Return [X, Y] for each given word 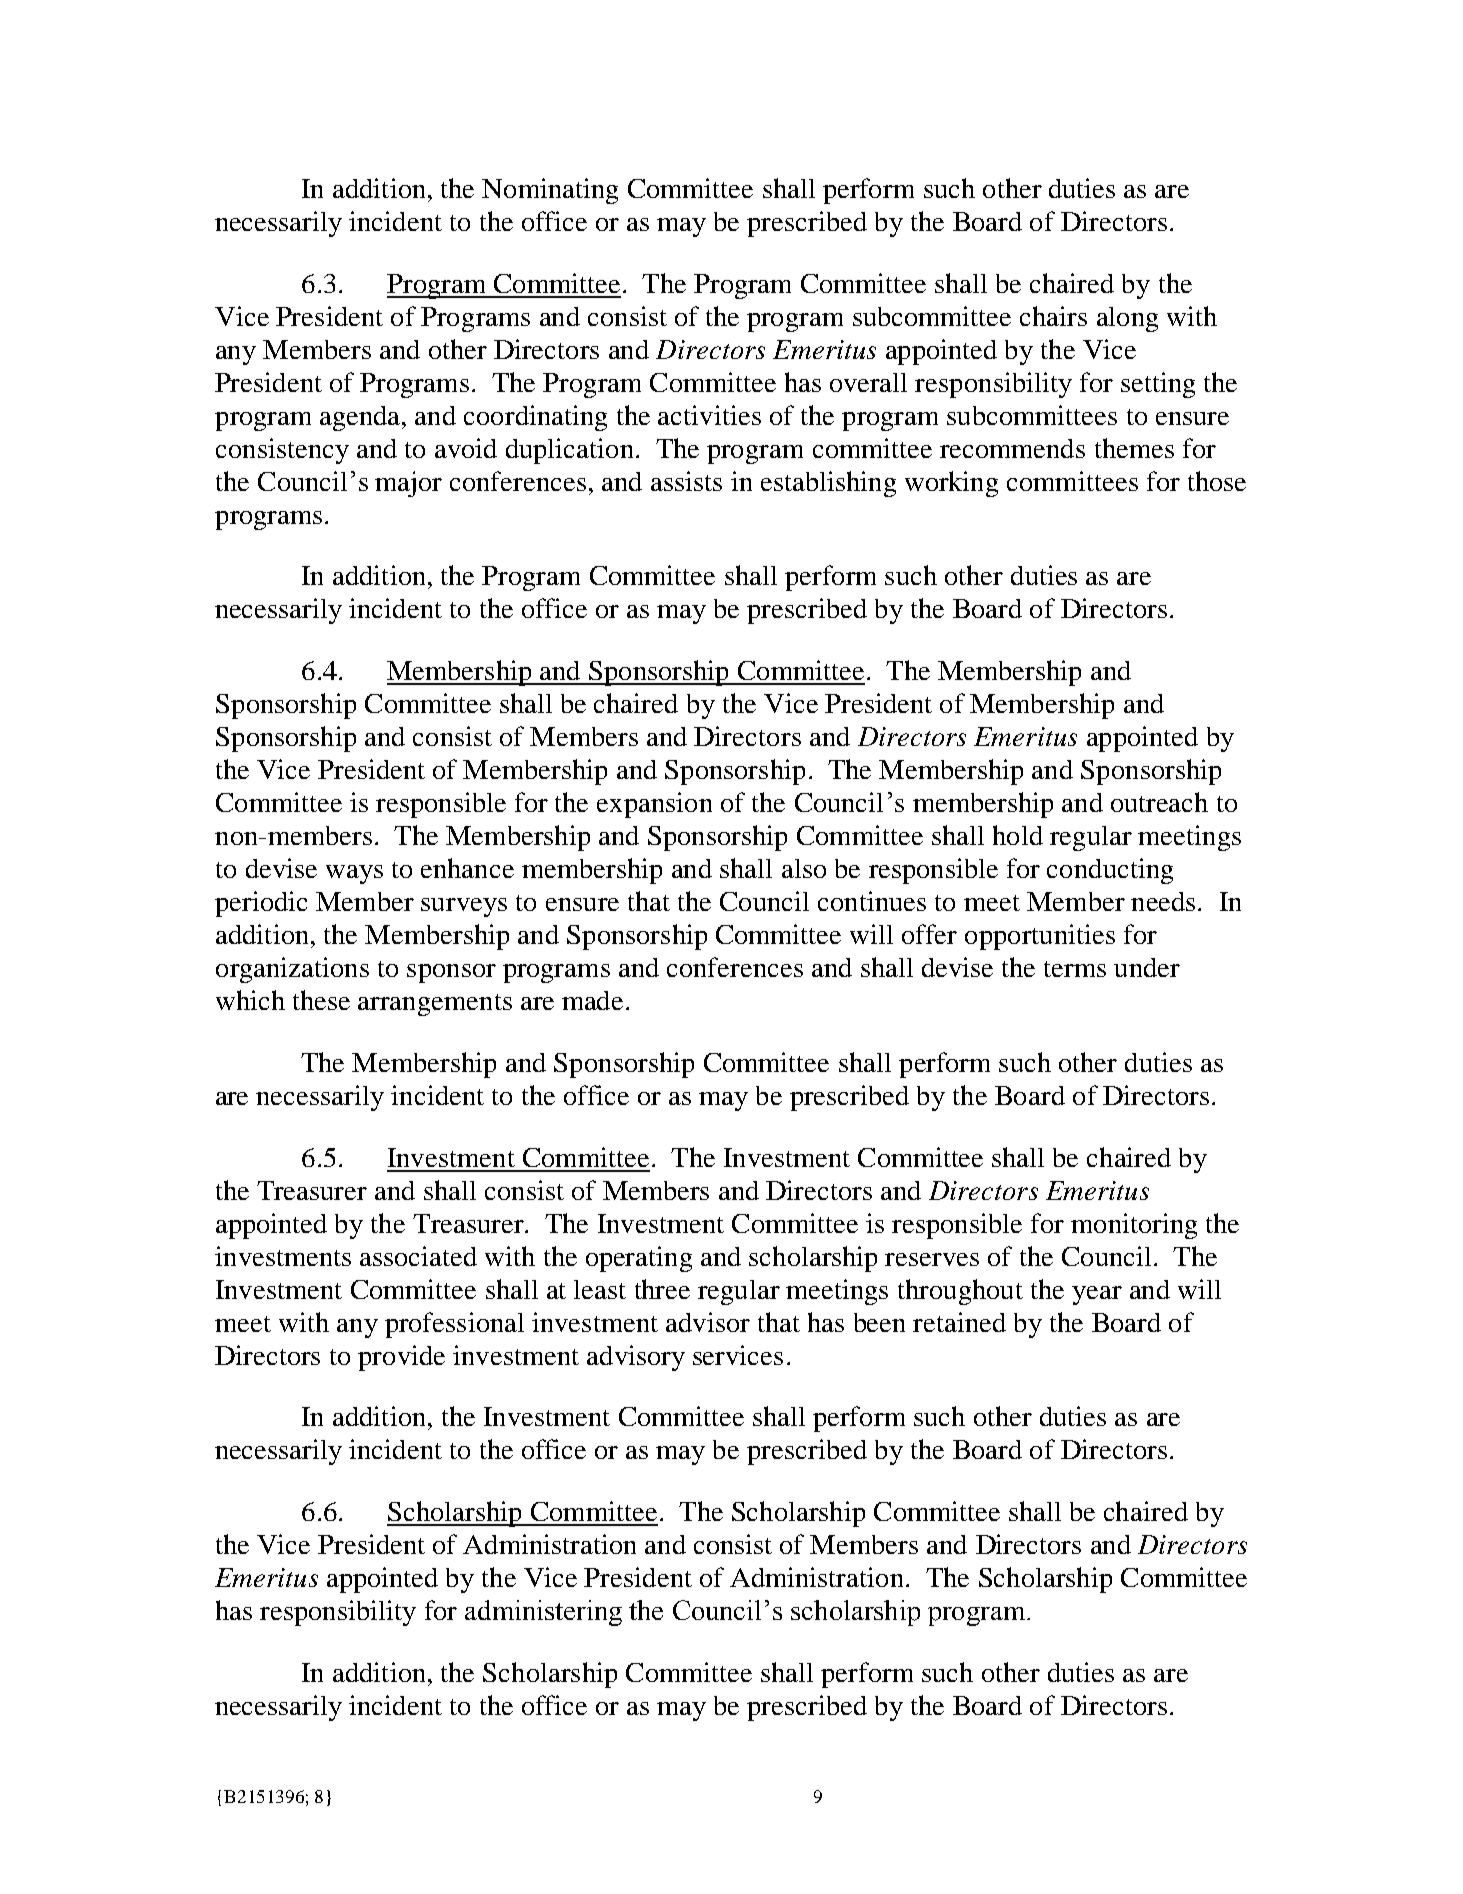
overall [868, 382]
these [321, 1000]
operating [639, 1259]
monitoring [1134, 1226]
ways [354, 874]
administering [543, 1613]
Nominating [550, 191]
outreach [1159, 802]
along [1127, 319]
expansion [654, 805]
